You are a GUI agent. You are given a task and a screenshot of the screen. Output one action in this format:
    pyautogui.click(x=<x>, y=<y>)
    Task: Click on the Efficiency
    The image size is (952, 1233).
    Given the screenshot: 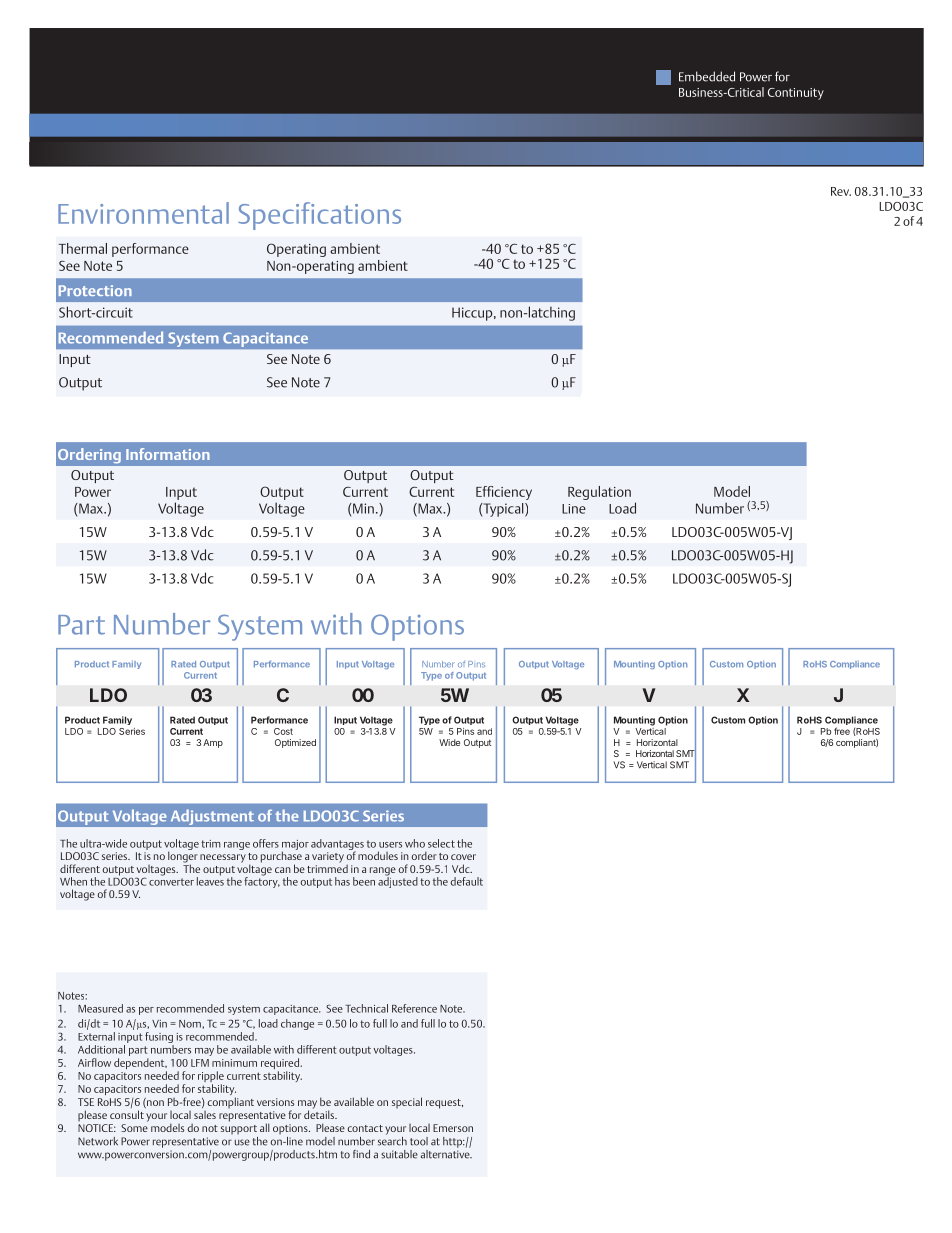 What is the action you would take?
    pyautogui.click(x=504, y=493)
